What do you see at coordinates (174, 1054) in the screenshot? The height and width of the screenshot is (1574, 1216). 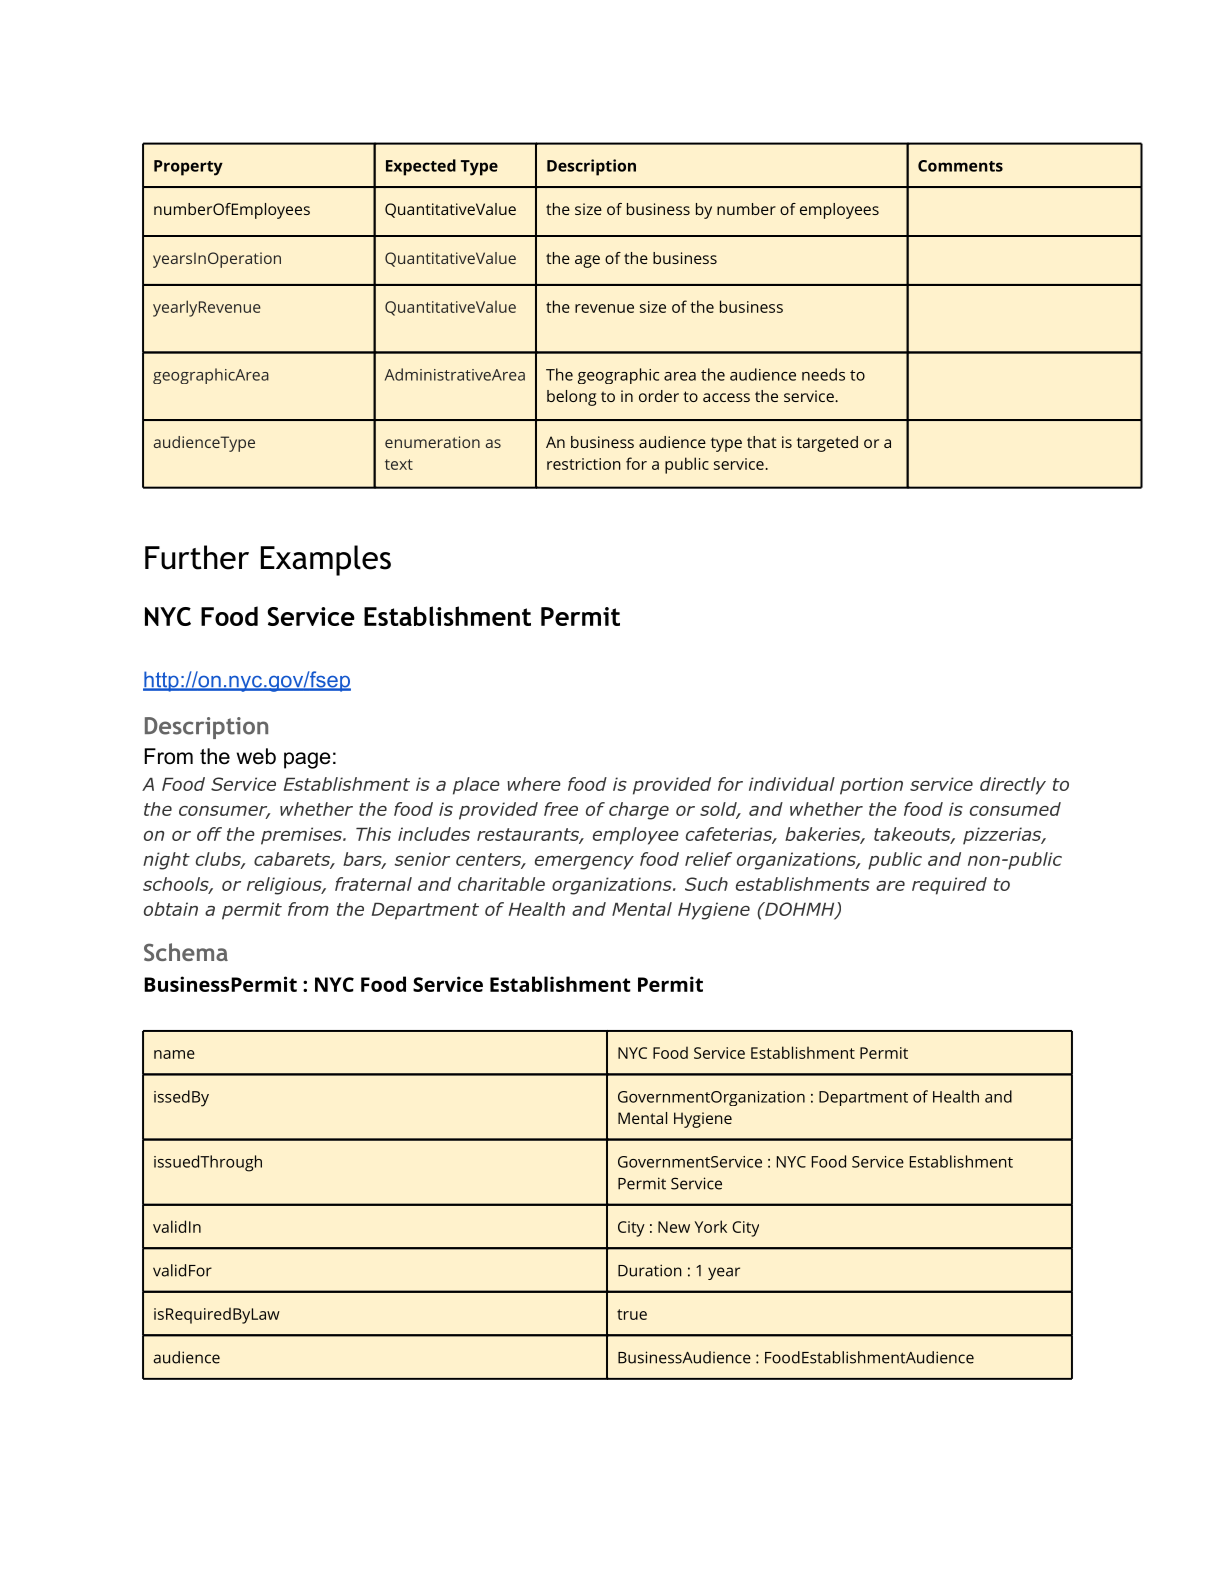 I see `name` at bounding box center [174, 1054].
